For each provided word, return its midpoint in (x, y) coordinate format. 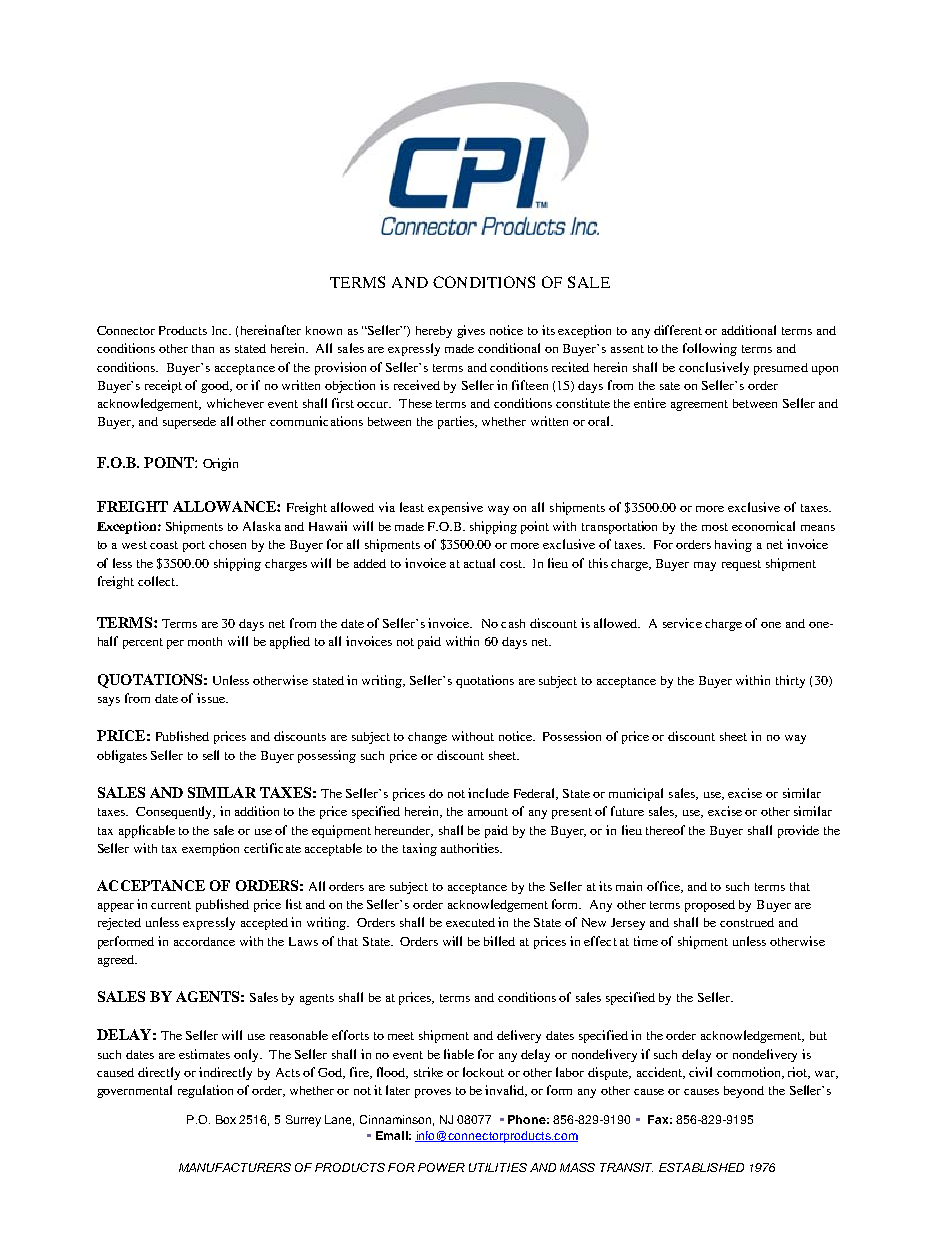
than (203, 348)
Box (226, 1119)
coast (164, 545)
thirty (790, 681)
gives (471, 331)
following (710, 349)
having (733, 545)
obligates (122, 756)
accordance (204, 941)
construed (747, 922)
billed (499, 941)
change (427, 738)
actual (479, 563)
